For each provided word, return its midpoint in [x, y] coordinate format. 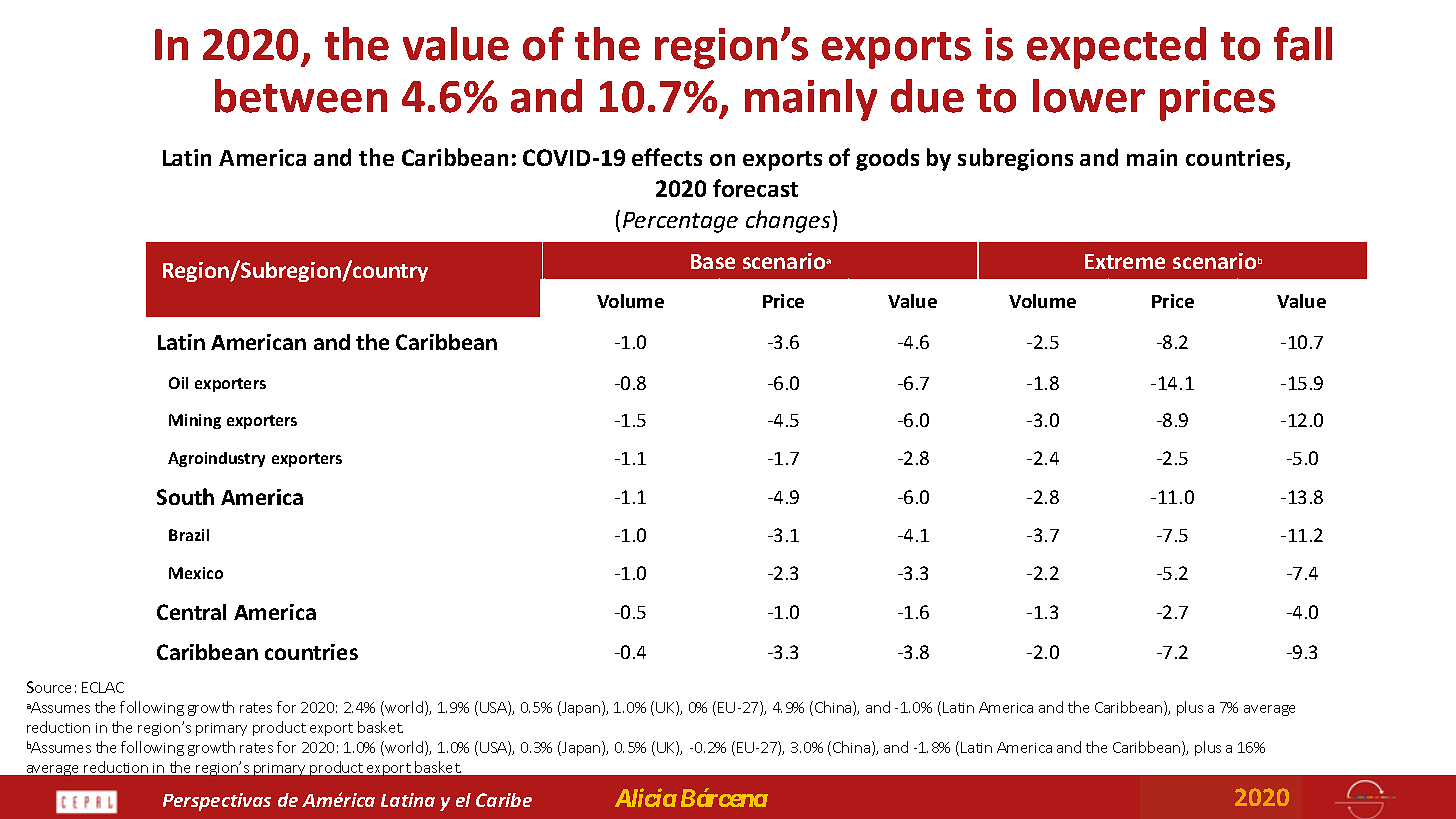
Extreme [1125, 261]
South [185, 496]
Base [713, 261]
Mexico [196, 573]
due [927, 96]
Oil [178, 383]
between [301, 96]
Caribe [504, 800]
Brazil [189, 535]
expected [1116, 48]
